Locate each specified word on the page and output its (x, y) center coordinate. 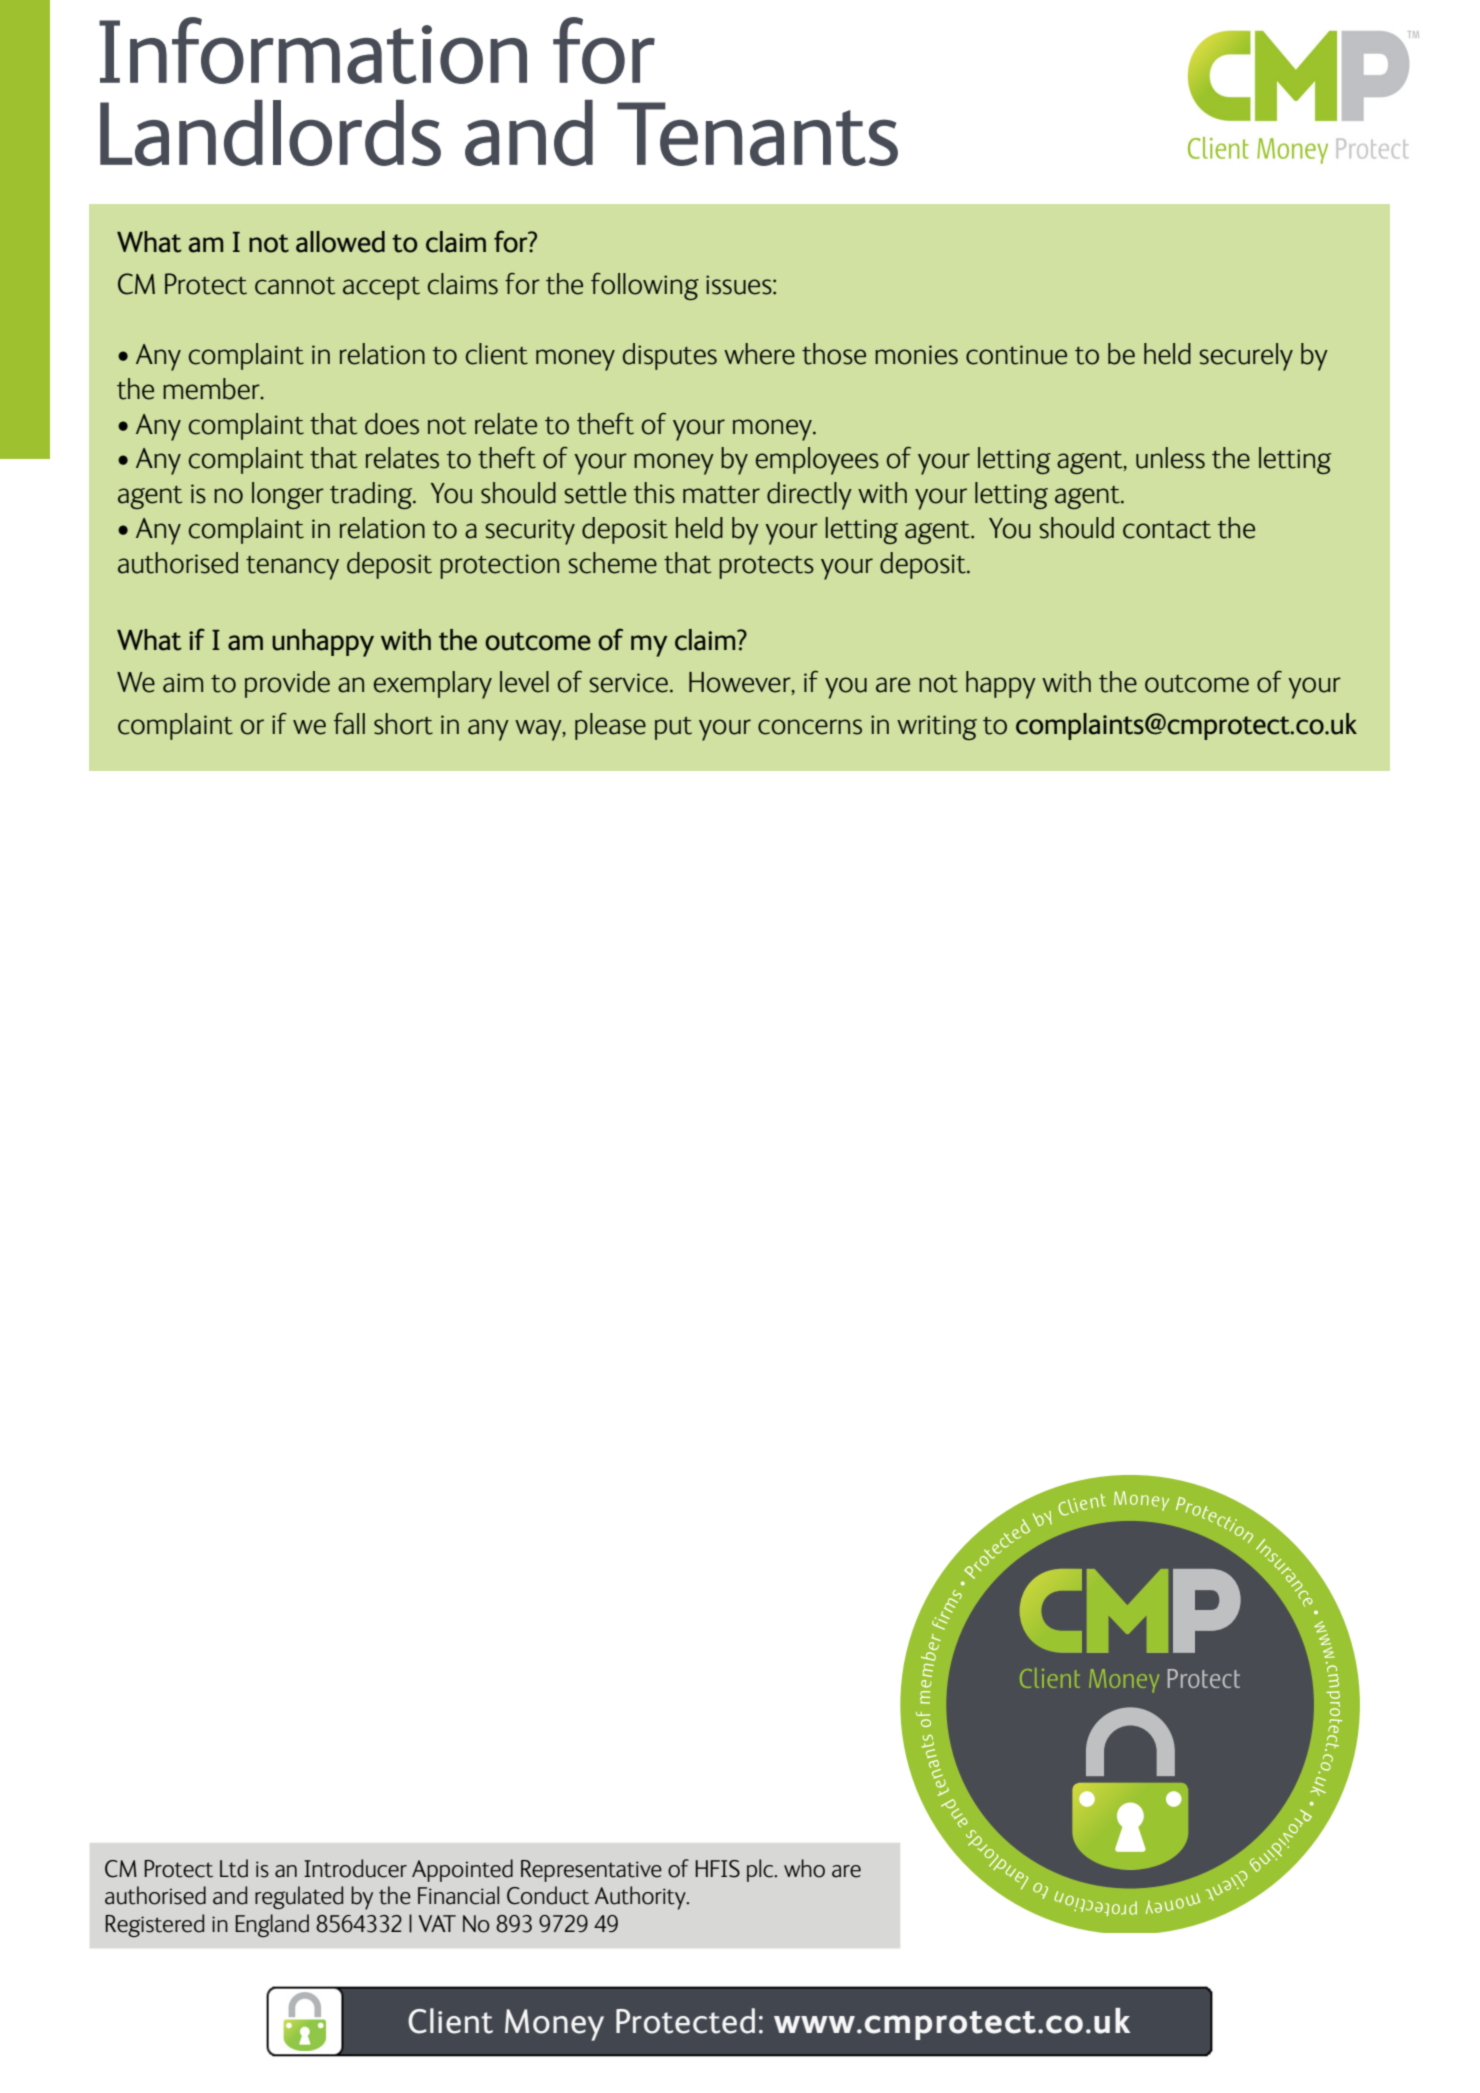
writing (937, 727)
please (610, 726)
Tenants (757, 134)
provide (287, 684)
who (804, 1868)
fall (349, 724)
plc (761, 1870)
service (628, 683)
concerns (810, 727)
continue (1016, 355)
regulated (299, 1897)
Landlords (270, 133)
